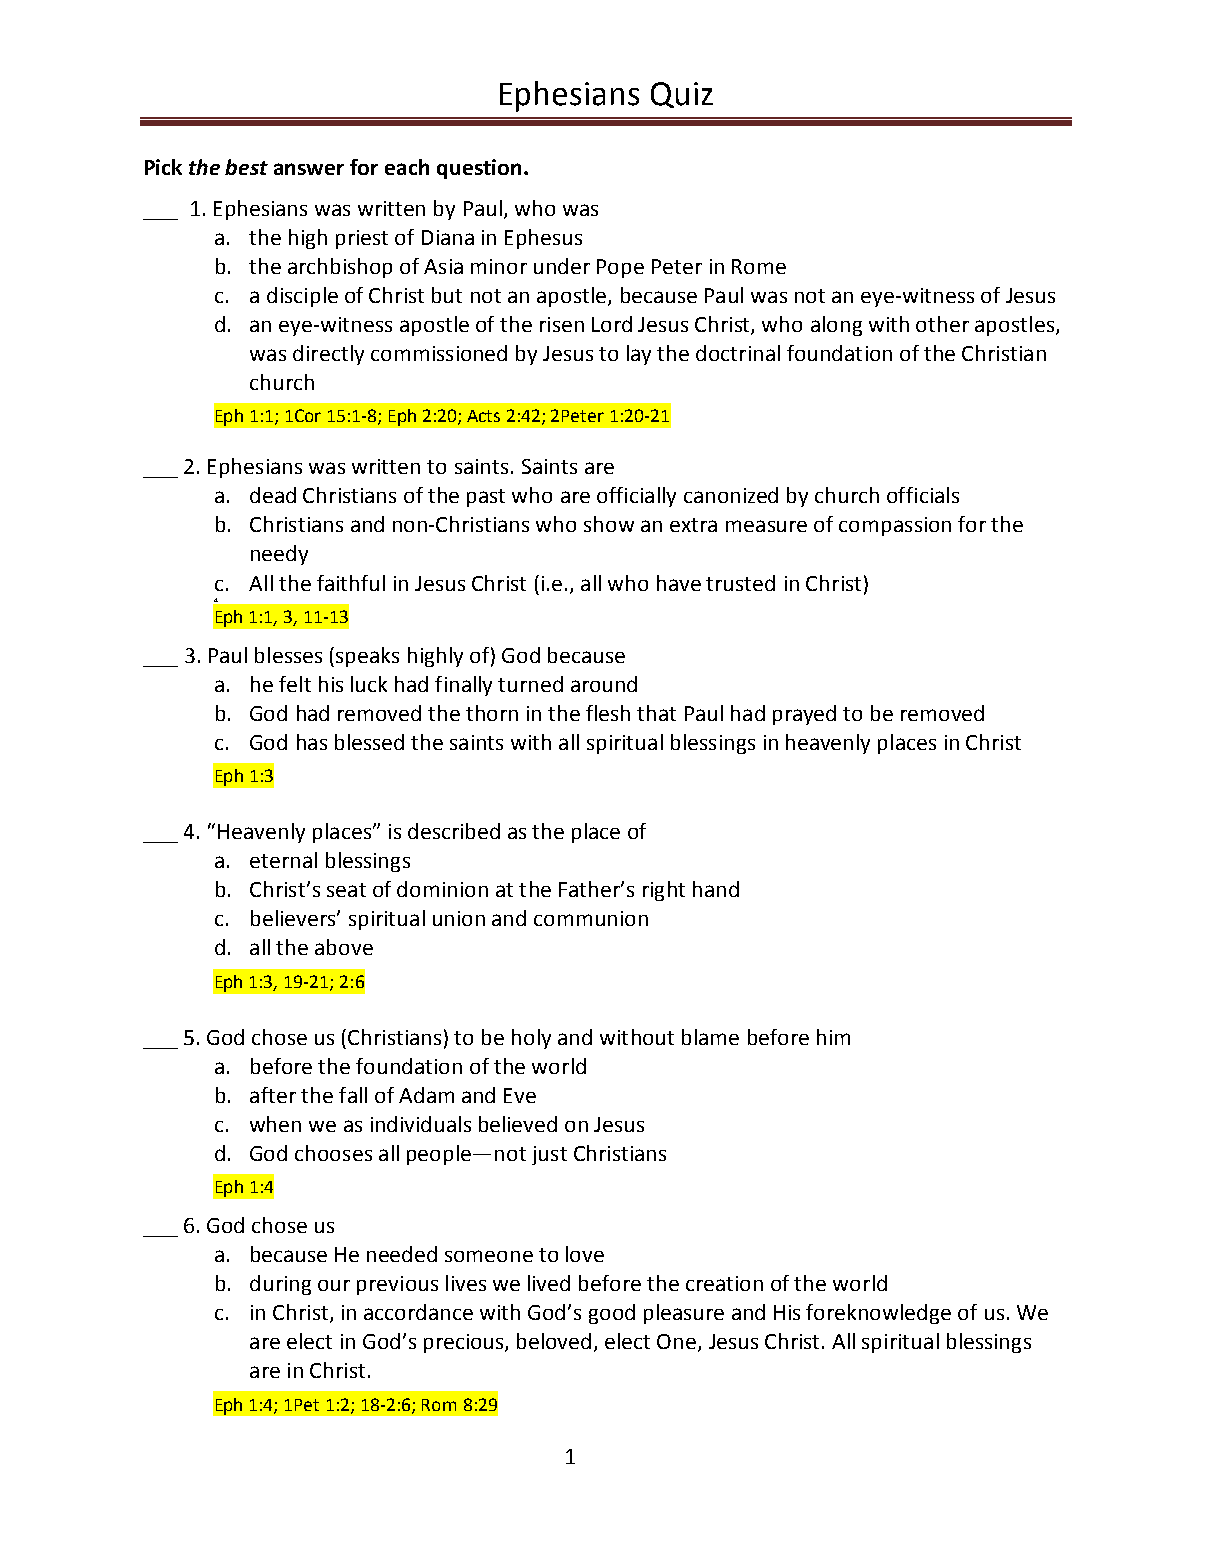  Describe the element at coordinates (483, 416) in the image. I see `Acts` at that location.
